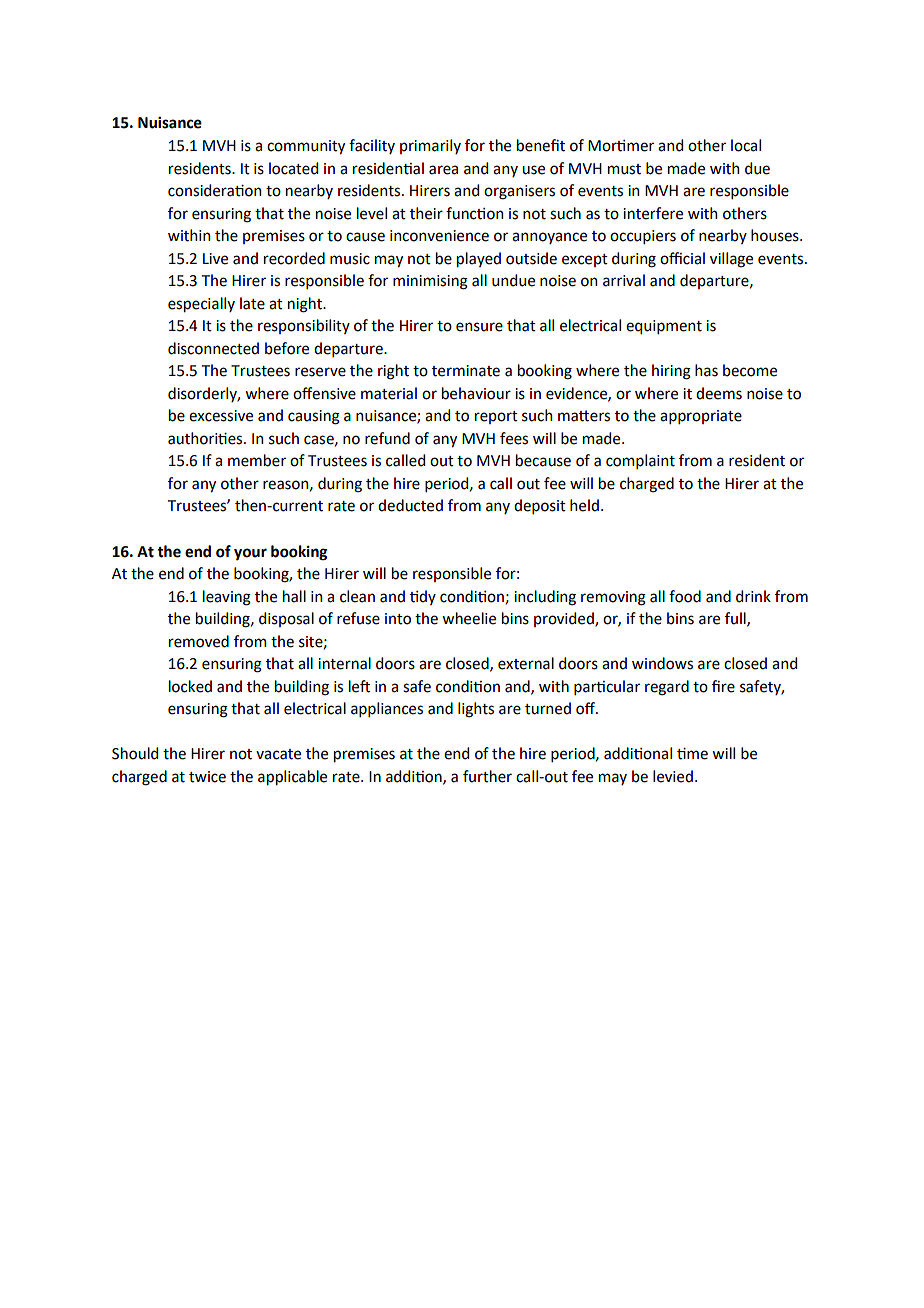  I want to click on area, so click(443, 170).
